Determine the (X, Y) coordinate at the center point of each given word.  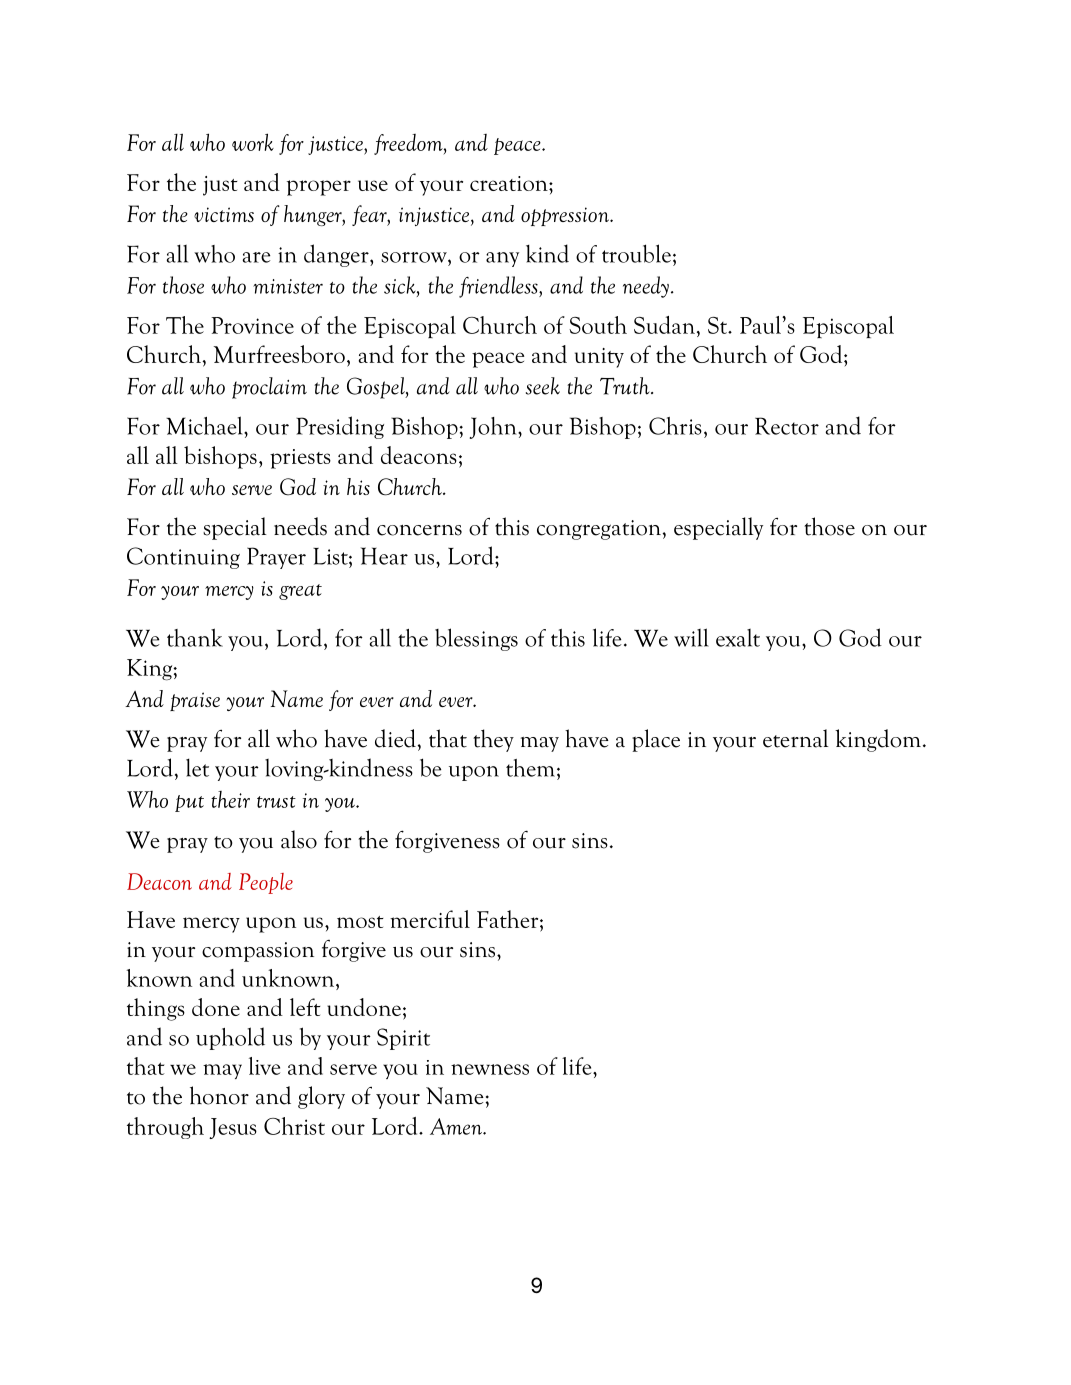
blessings (476, 639)
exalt (738, 638)
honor (219, 1095)
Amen (457, 1126)
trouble (636, 253)
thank (195, 637)
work (253, 142)
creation (510, 183)
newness (490, 1069)
